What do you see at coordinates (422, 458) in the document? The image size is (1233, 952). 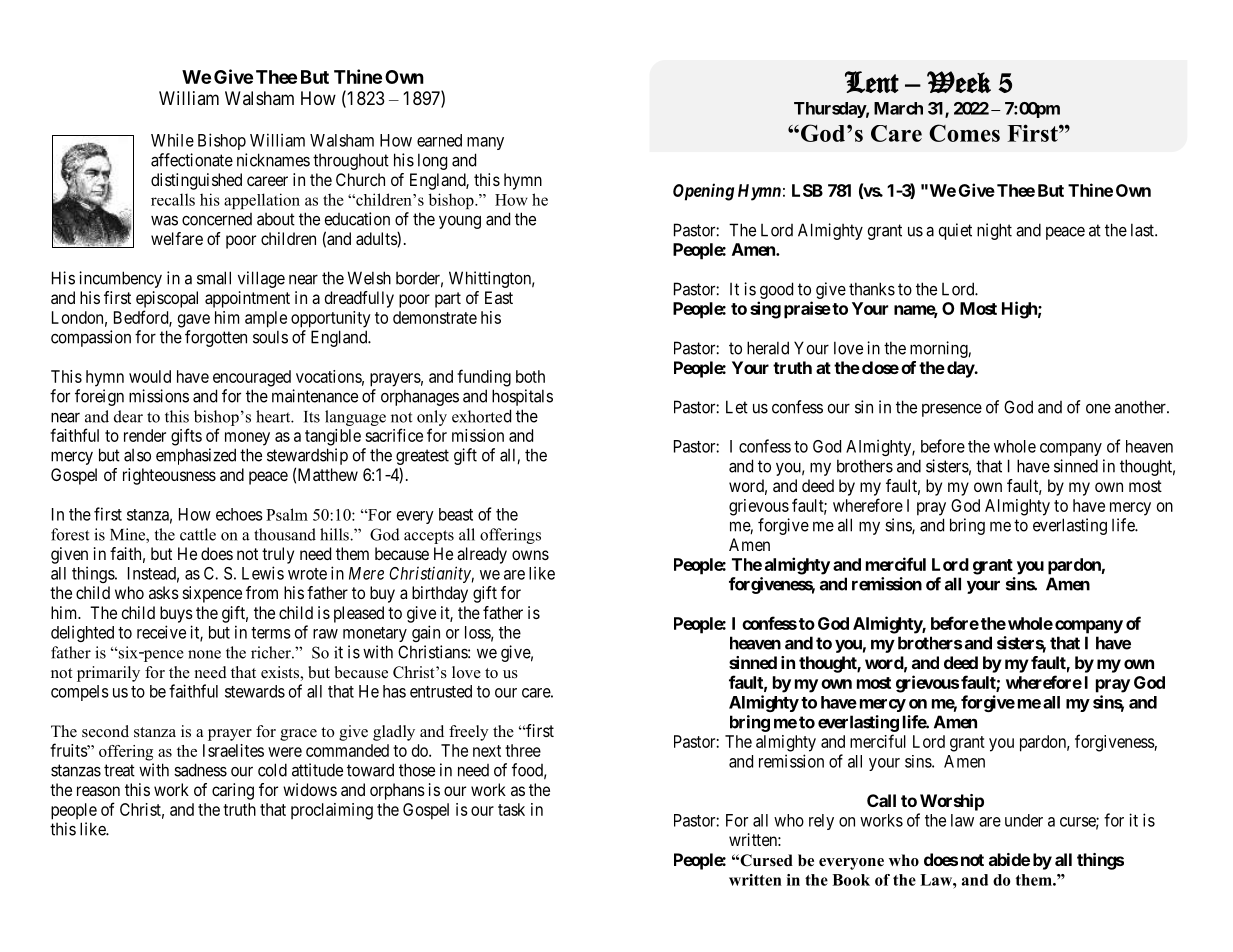 I see `greatest` at bounding box center [422, 458].
